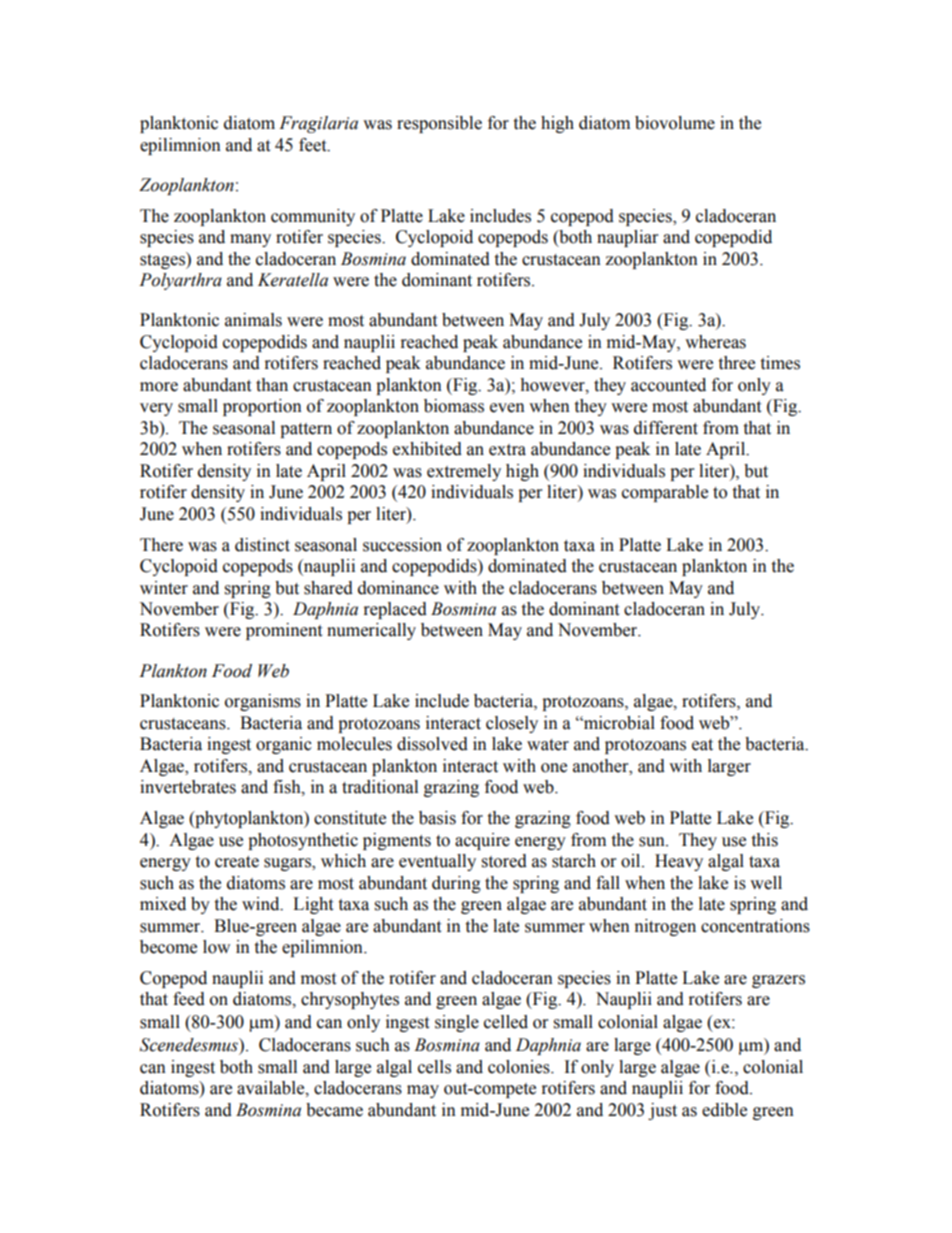  I want to click on whereas, so click(715, 342).
